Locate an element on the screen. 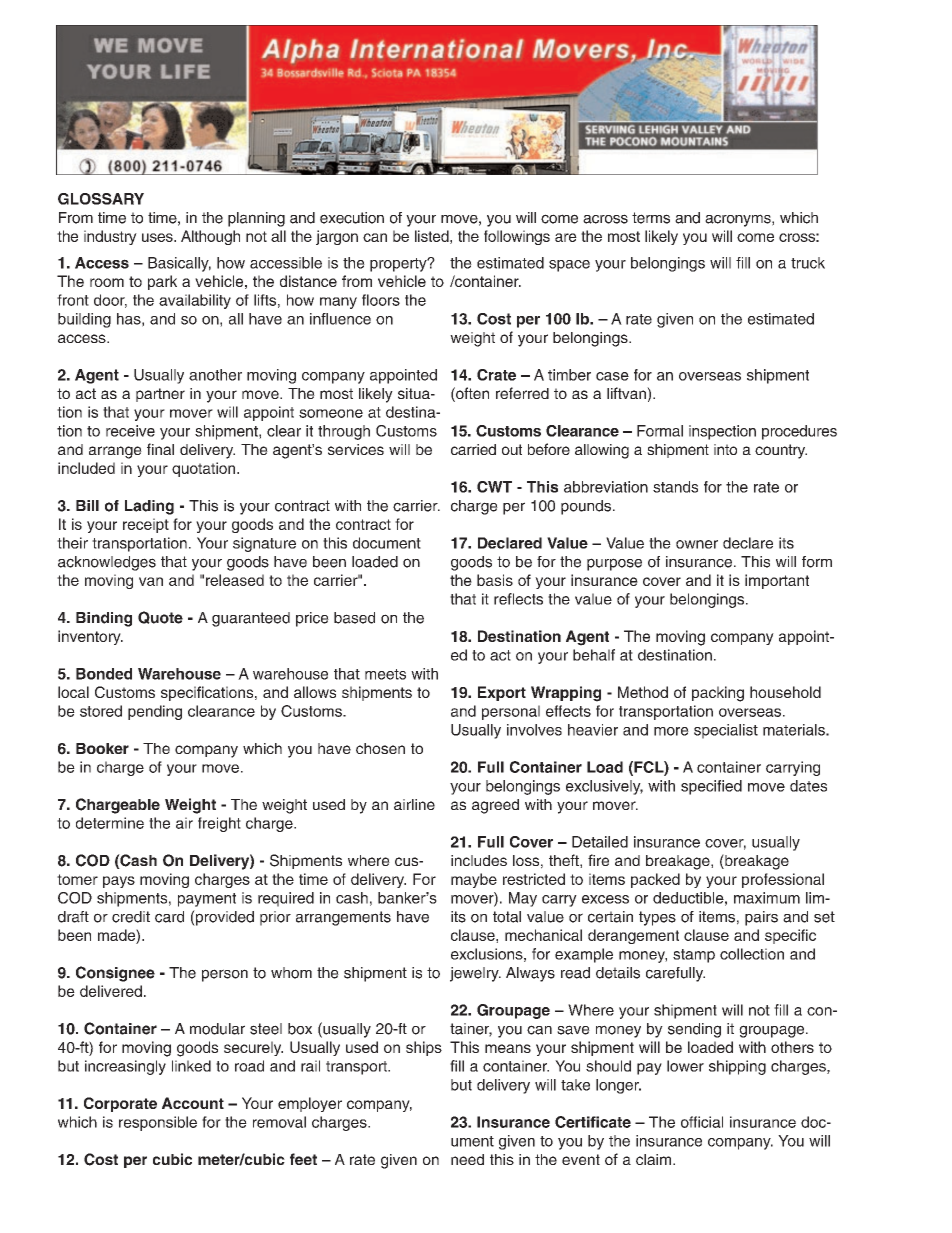  followings is located at coordinates (517, 237).
